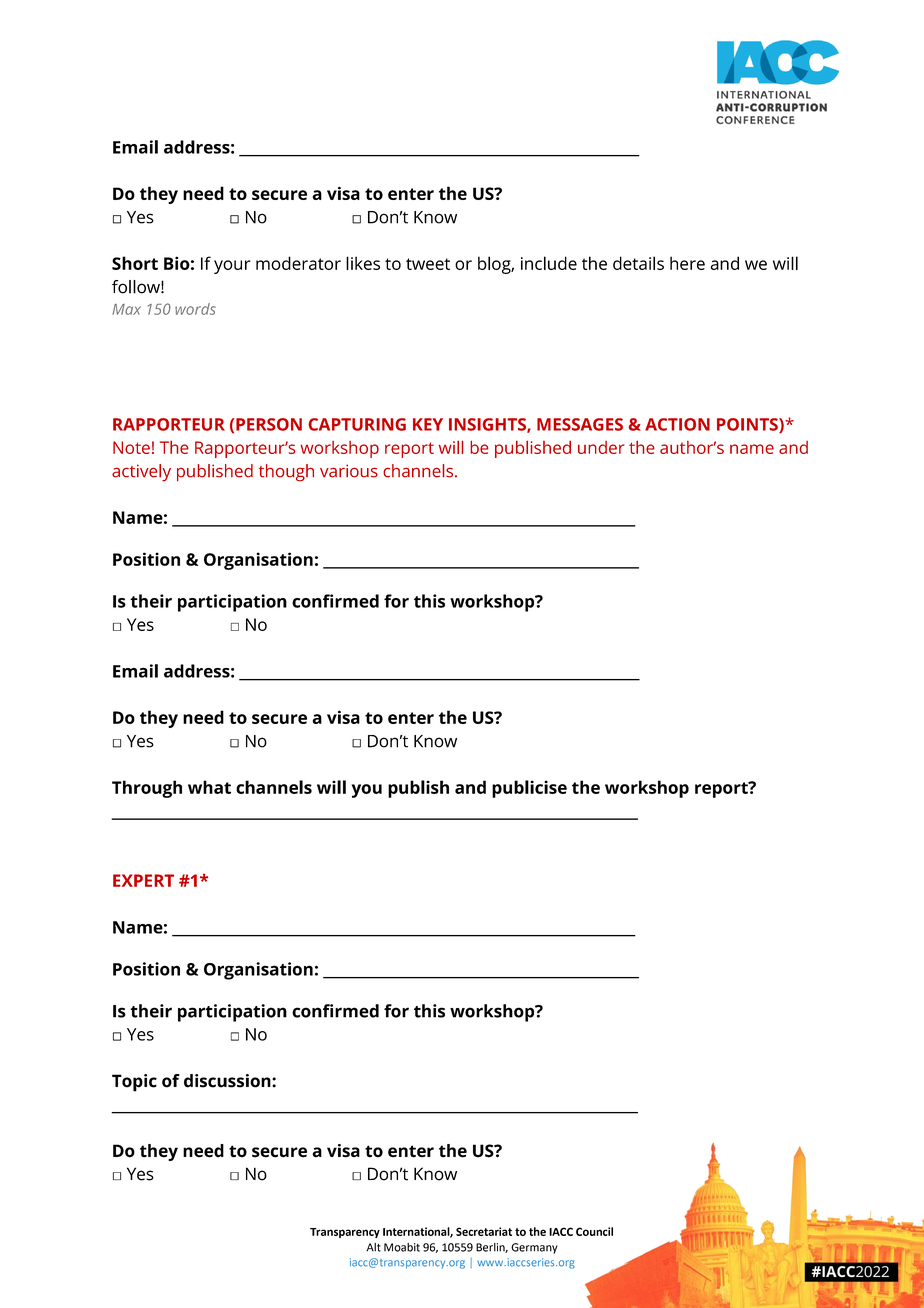  What do you see at coordinates (195, 309) in the screenshot?
I see `words` at bounding box center [195, 309].
